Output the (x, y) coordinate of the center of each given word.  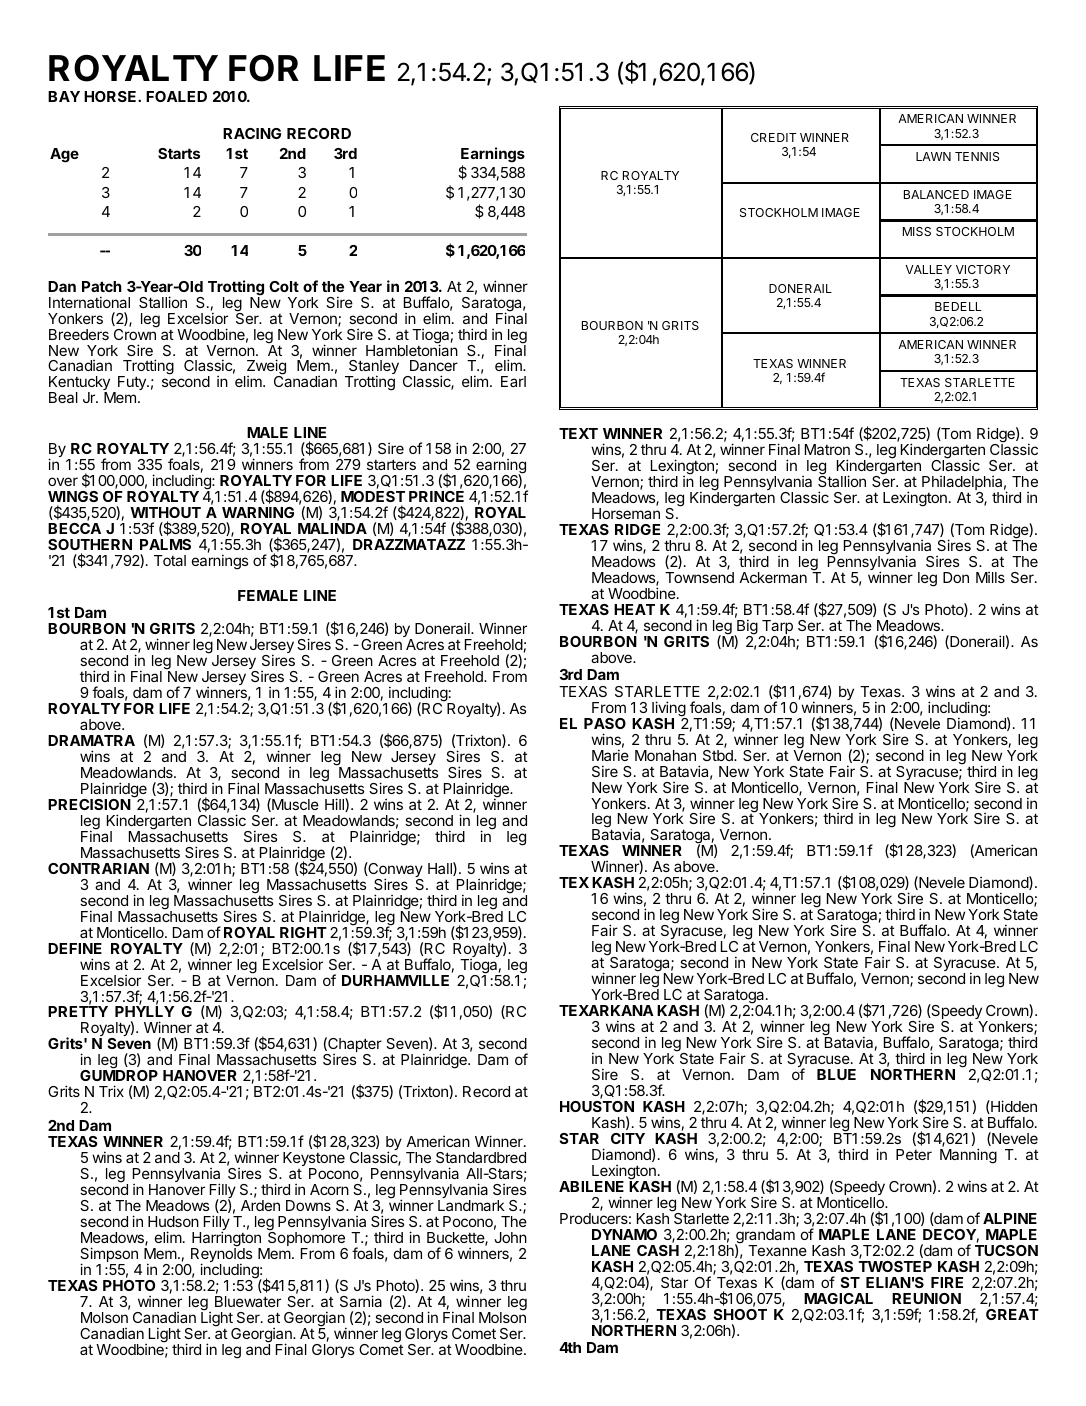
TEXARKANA (606, 1010)
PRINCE (436, 496)
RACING (252, 133)
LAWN (933, 156)
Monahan (665, 755)
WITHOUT (165, 512)
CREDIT (773, 137)
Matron (827, 449)
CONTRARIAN (98, 868)
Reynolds (220, 1255)
